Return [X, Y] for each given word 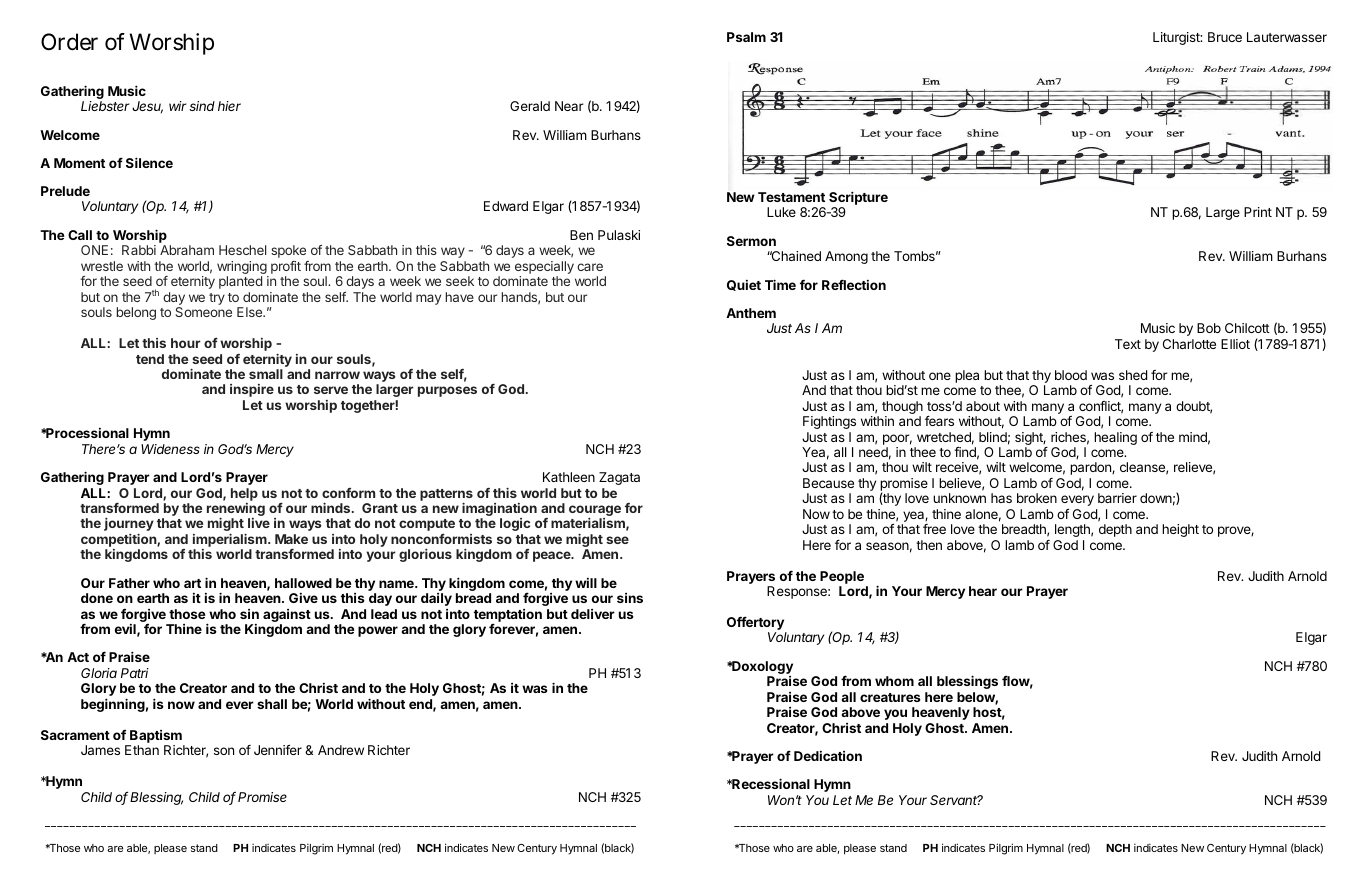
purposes [447, 391]
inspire [252, 390]
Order [69, 42]
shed [1133, 375]
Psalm [746, 37]
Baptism [156, 738]
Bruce [1225, 37]
